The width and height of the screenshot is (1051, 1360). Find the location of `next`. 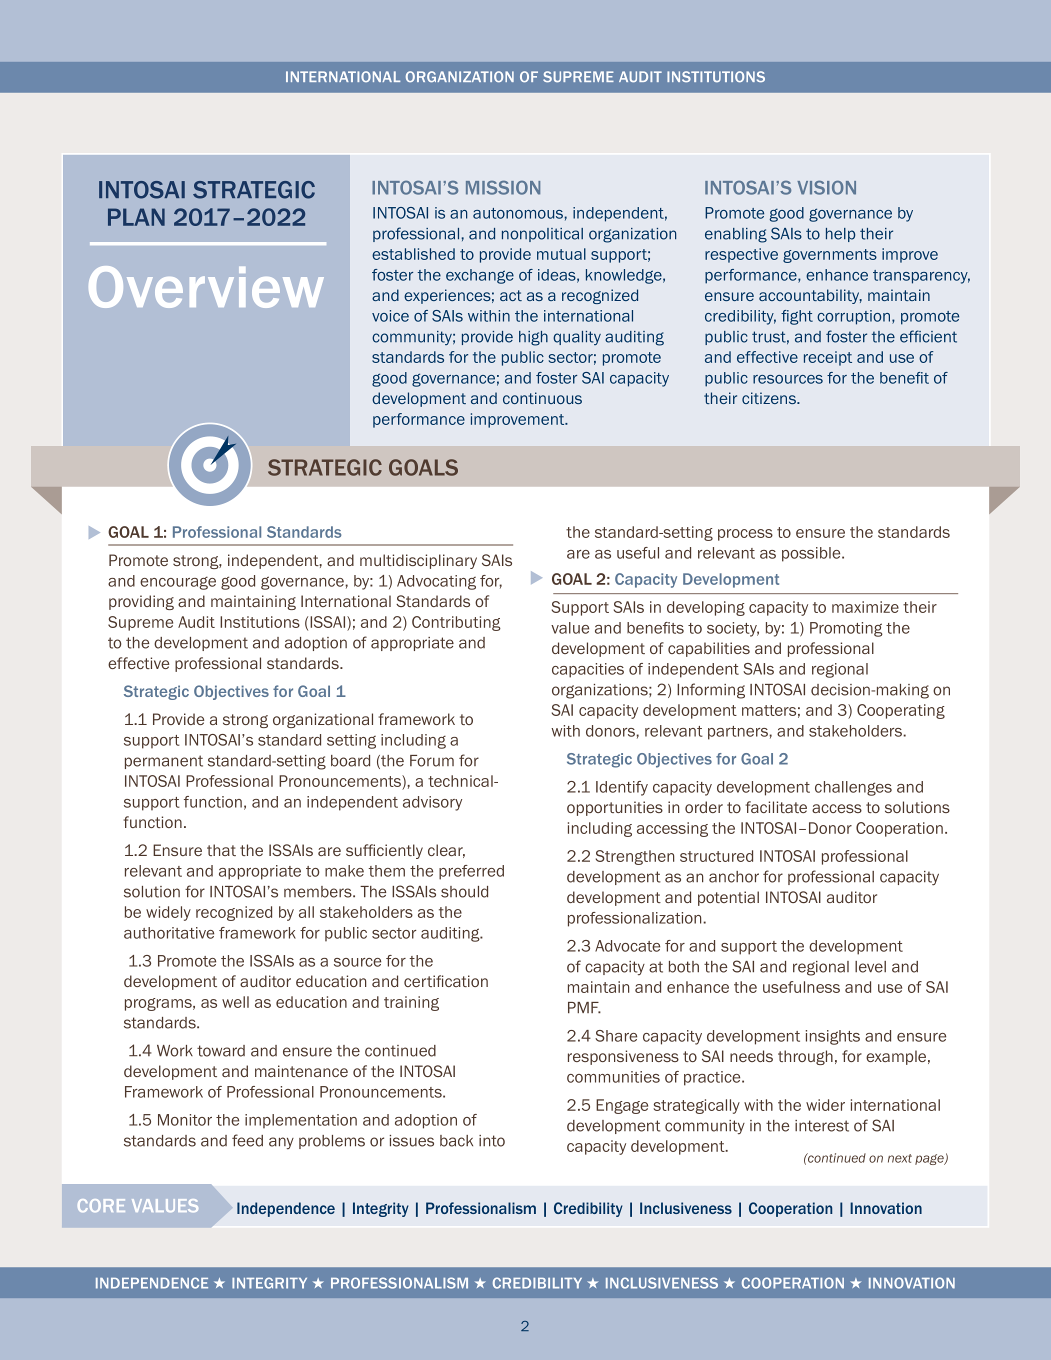

next is located at coordinates (900, 1158).
